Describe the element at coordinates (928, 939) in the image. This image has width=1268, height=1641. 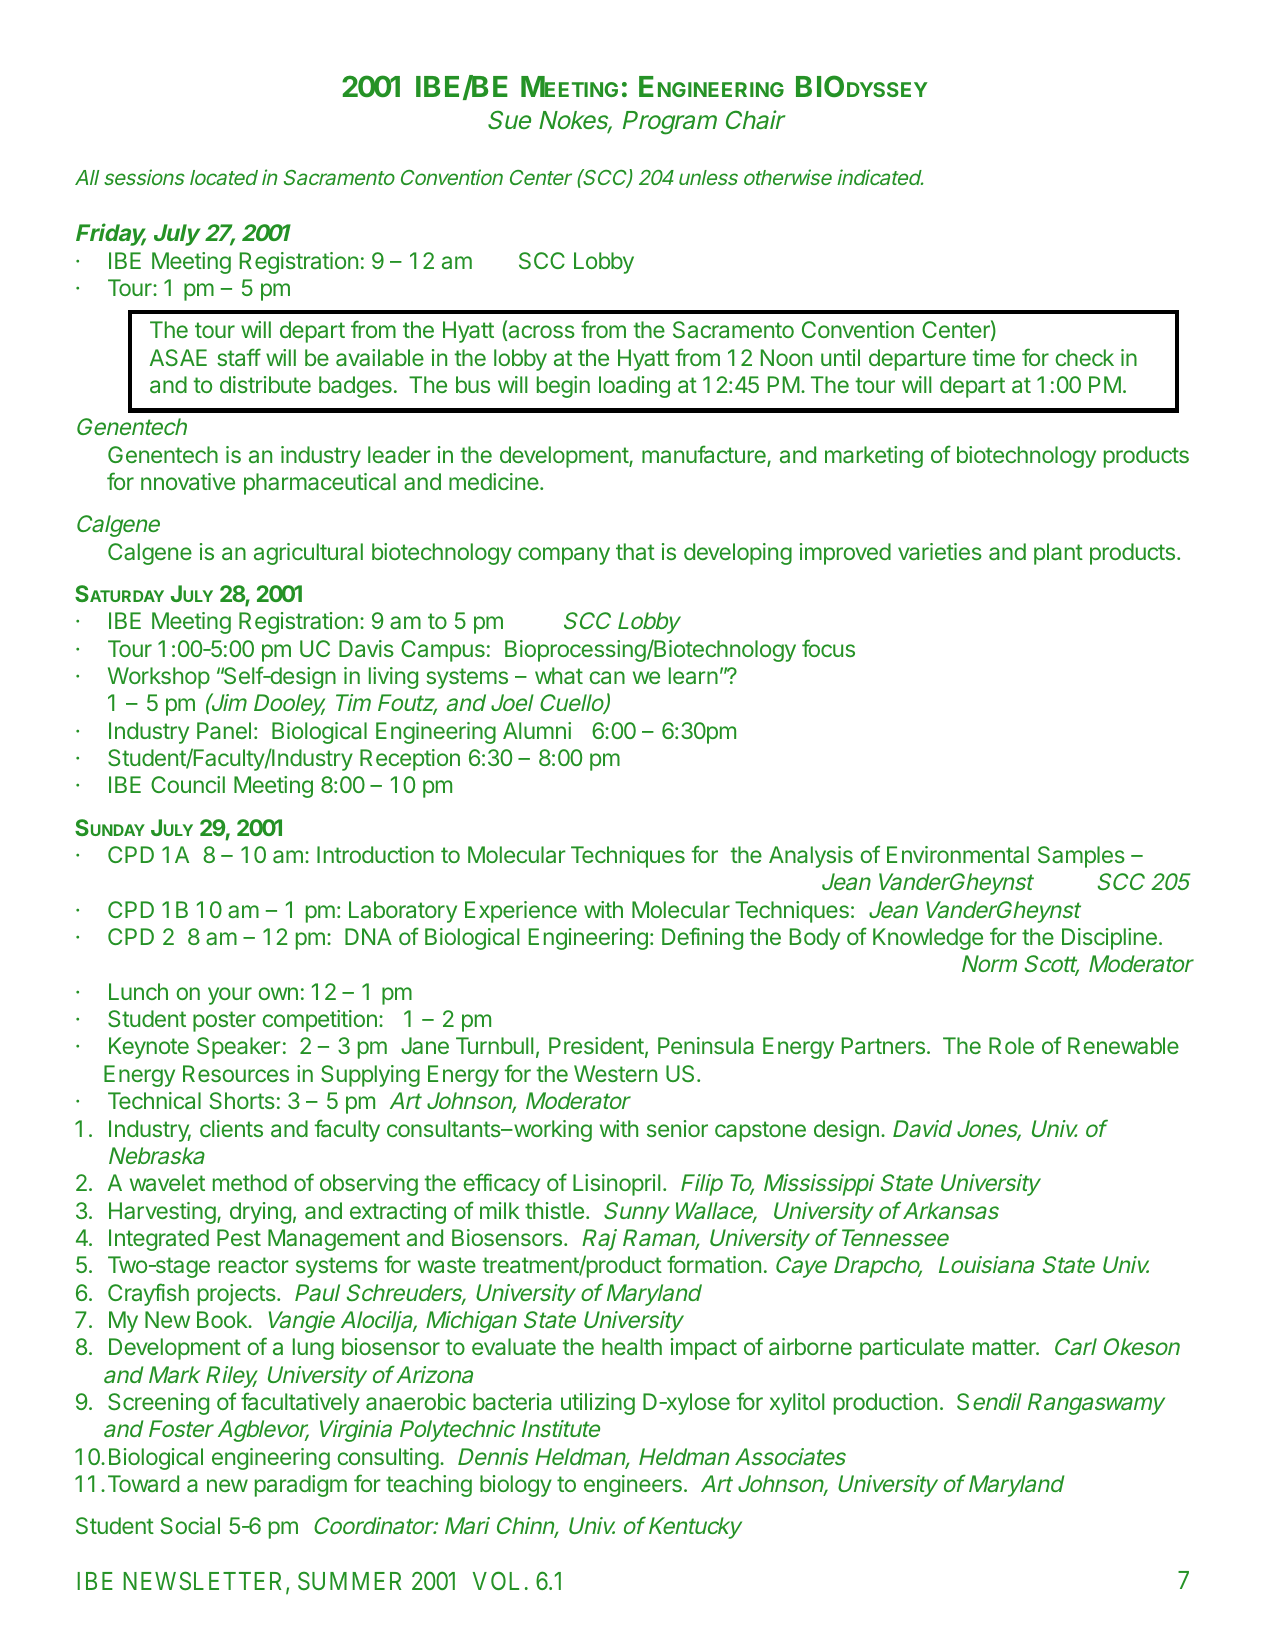
I see `Knowledge` at that location.
